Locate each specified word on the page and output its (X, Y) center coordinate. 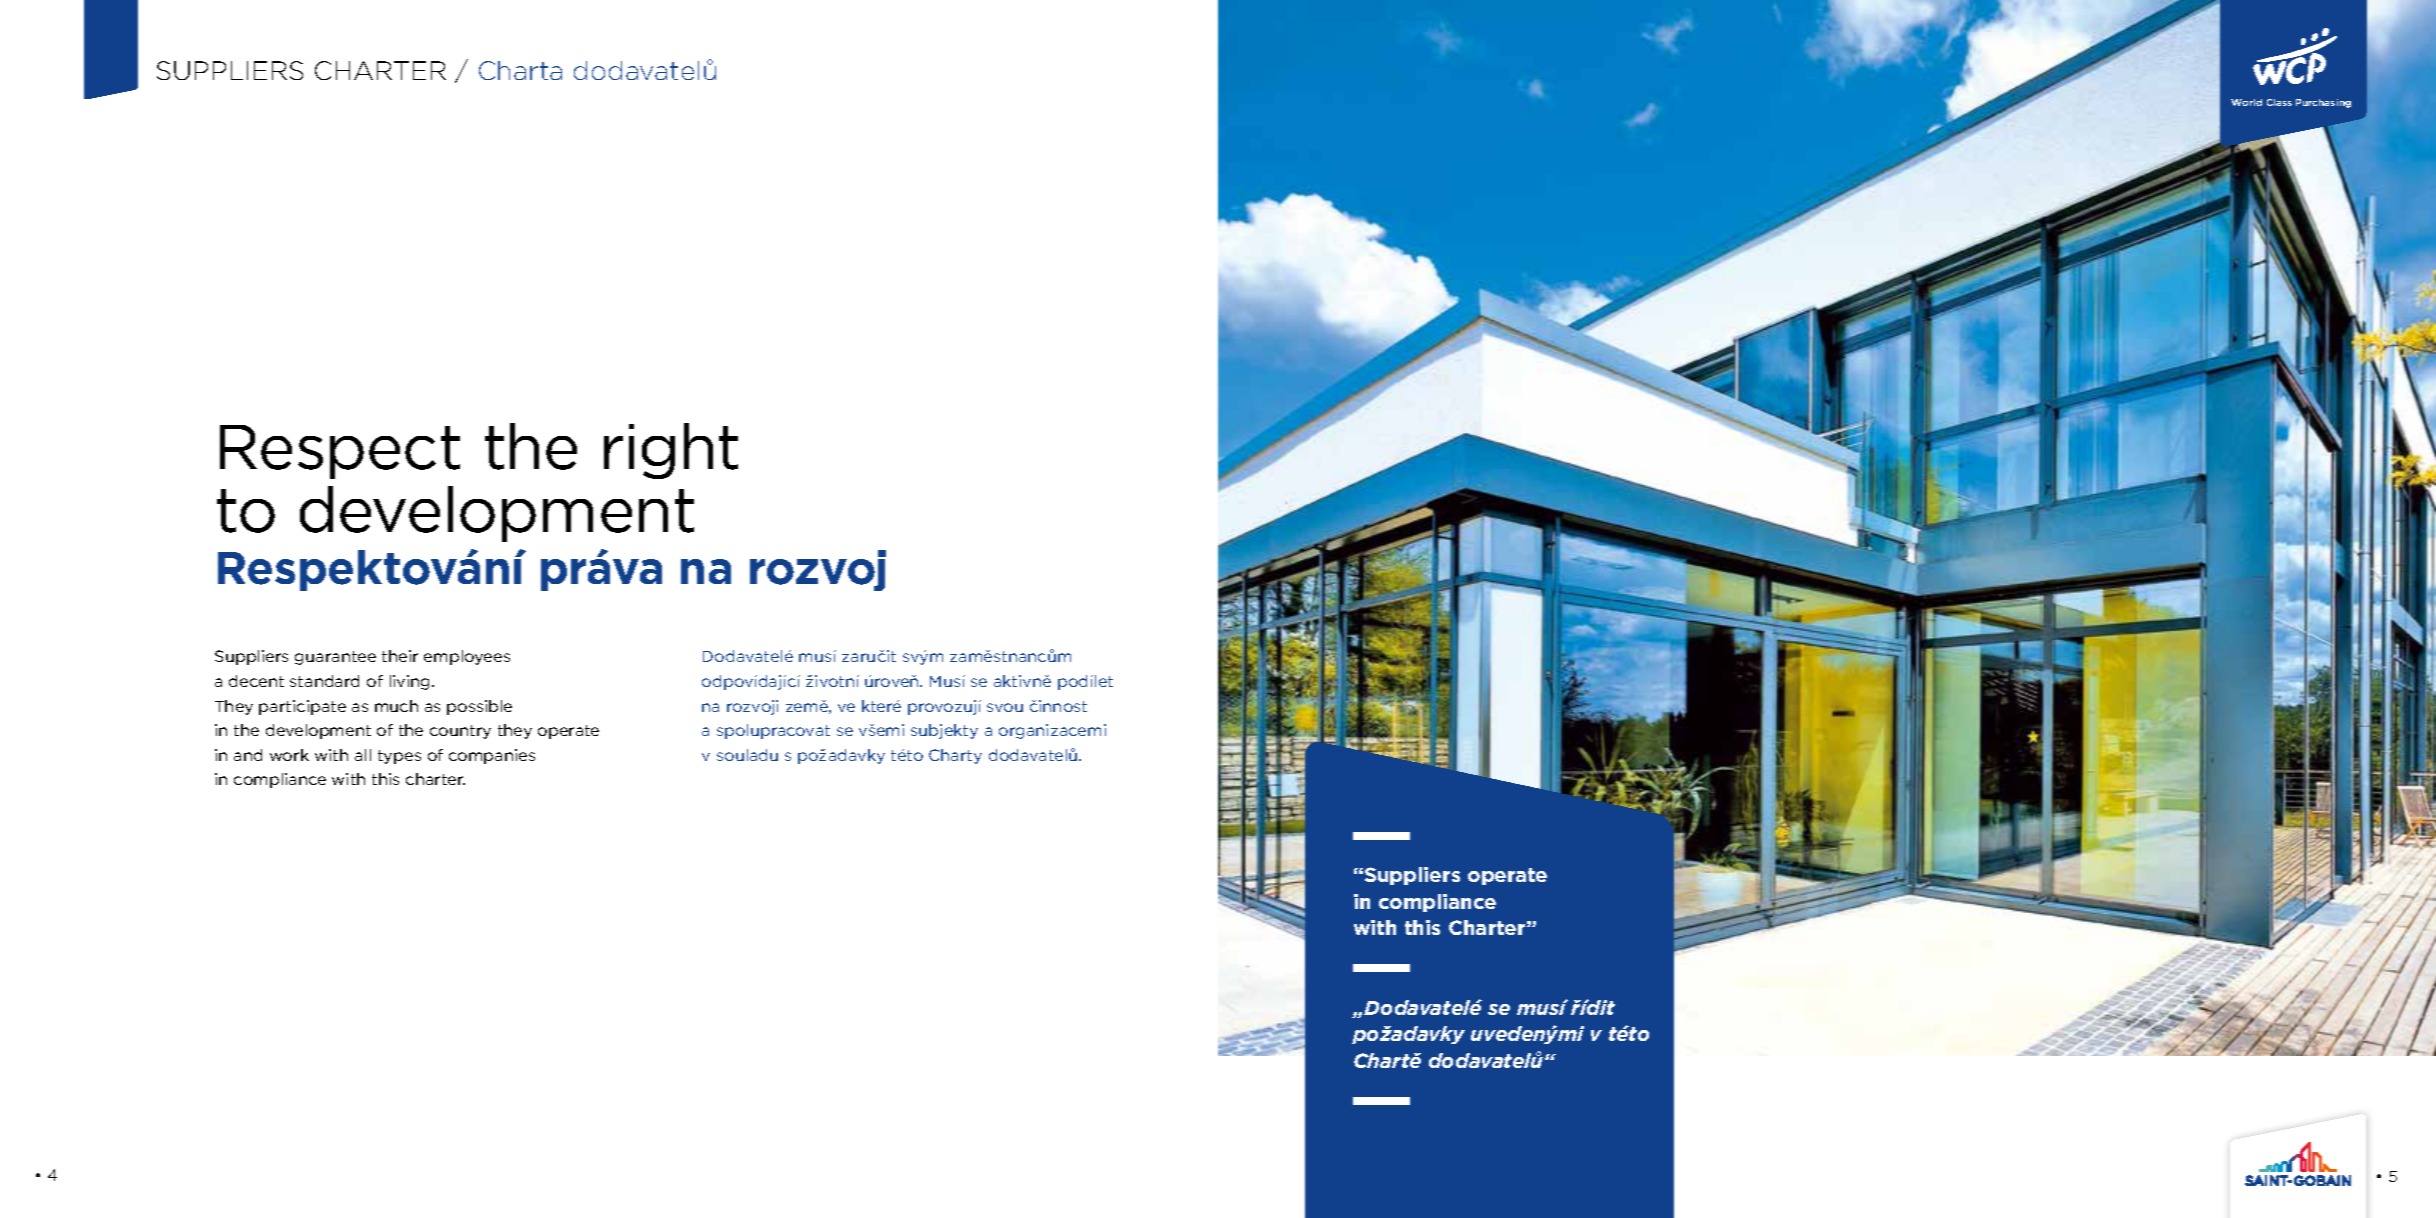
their (400, 656)
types (399, 757)
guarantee (335, 658)
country (460, 732)
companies (492, 756)
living (411, 682)
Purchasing (2323, 103)
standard (324, 681)
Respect (340, 452)
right (671, 451)
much (396, 706)
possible (479, 707)
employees (467, 657)
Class (2279, 102)
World (2246, 102)
